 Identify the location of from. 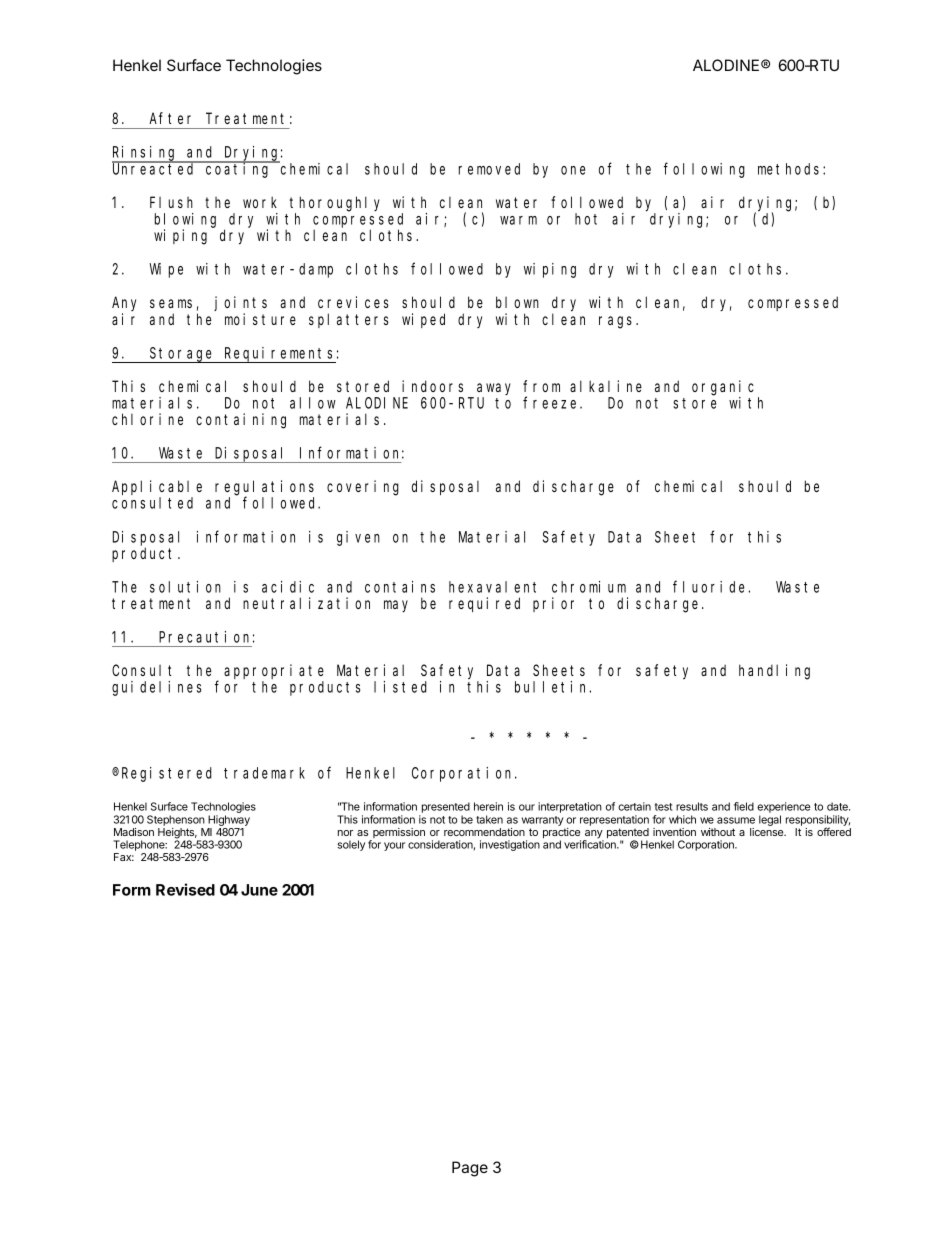
(541, 386).
